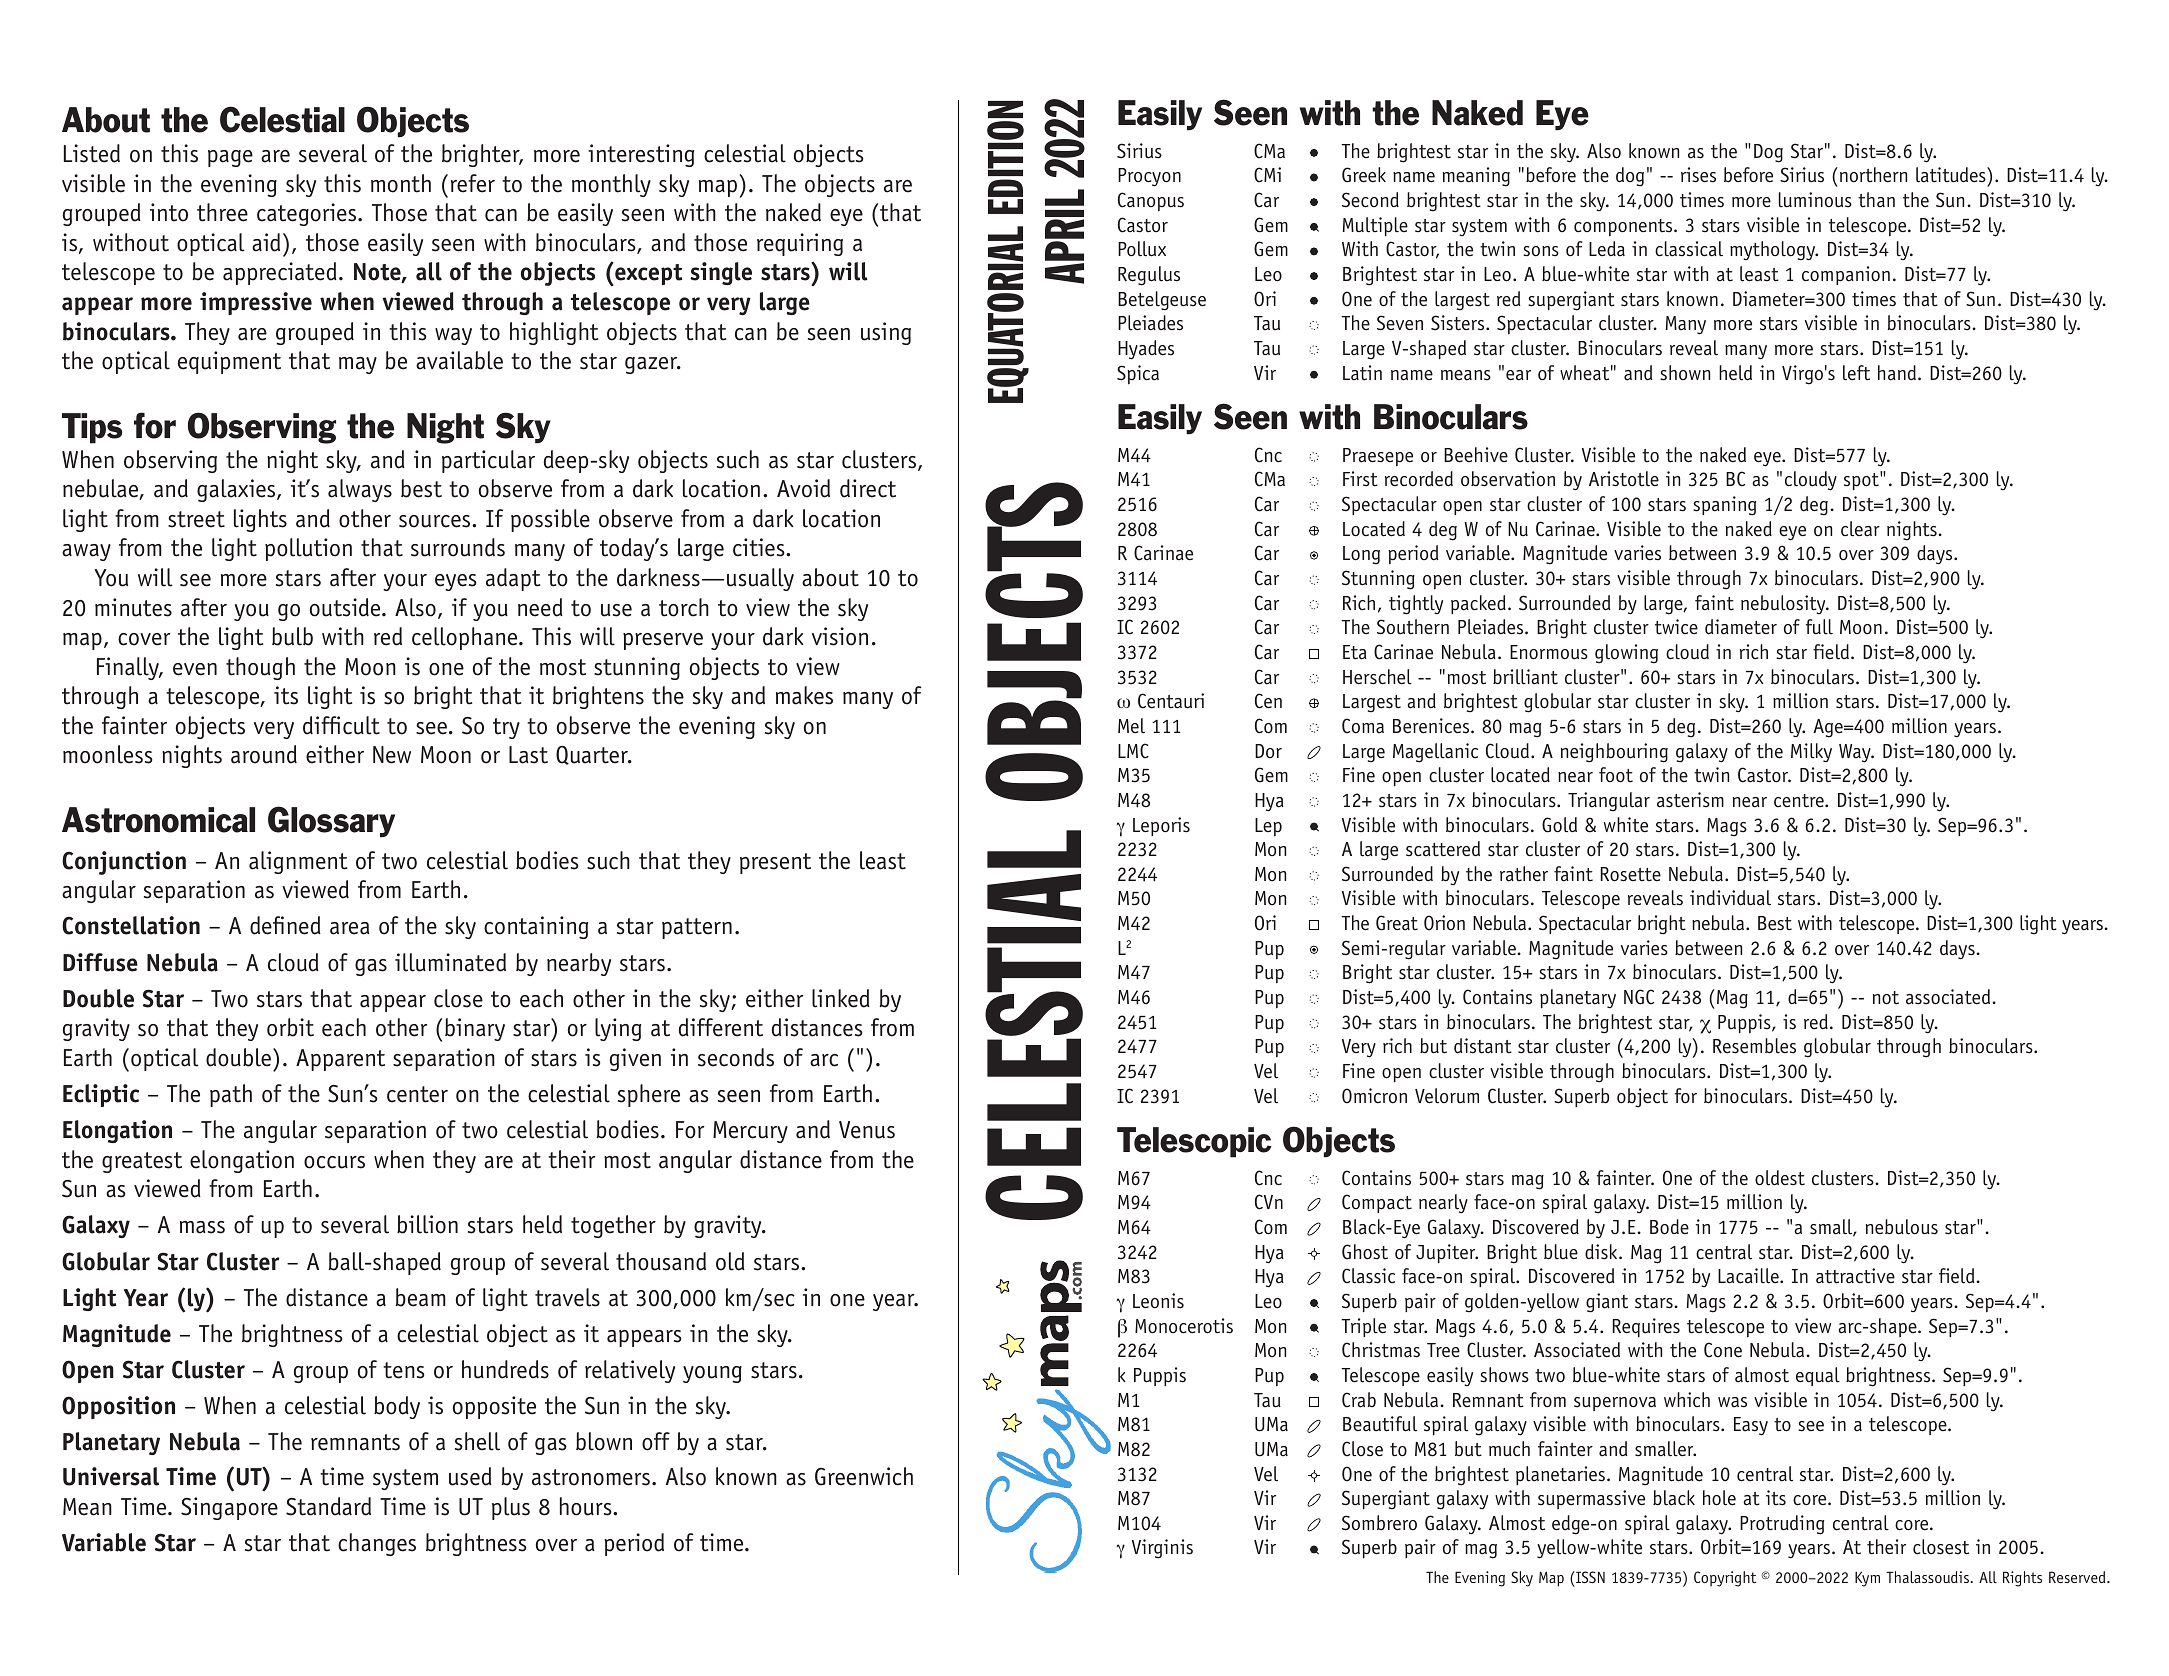 Image resolution: width=2169 pixels, height=1676 pixels. What do you see at coordinates (1815, 200) in the screenshot?
I see `luminous` at bounding box center [1815, 200].
